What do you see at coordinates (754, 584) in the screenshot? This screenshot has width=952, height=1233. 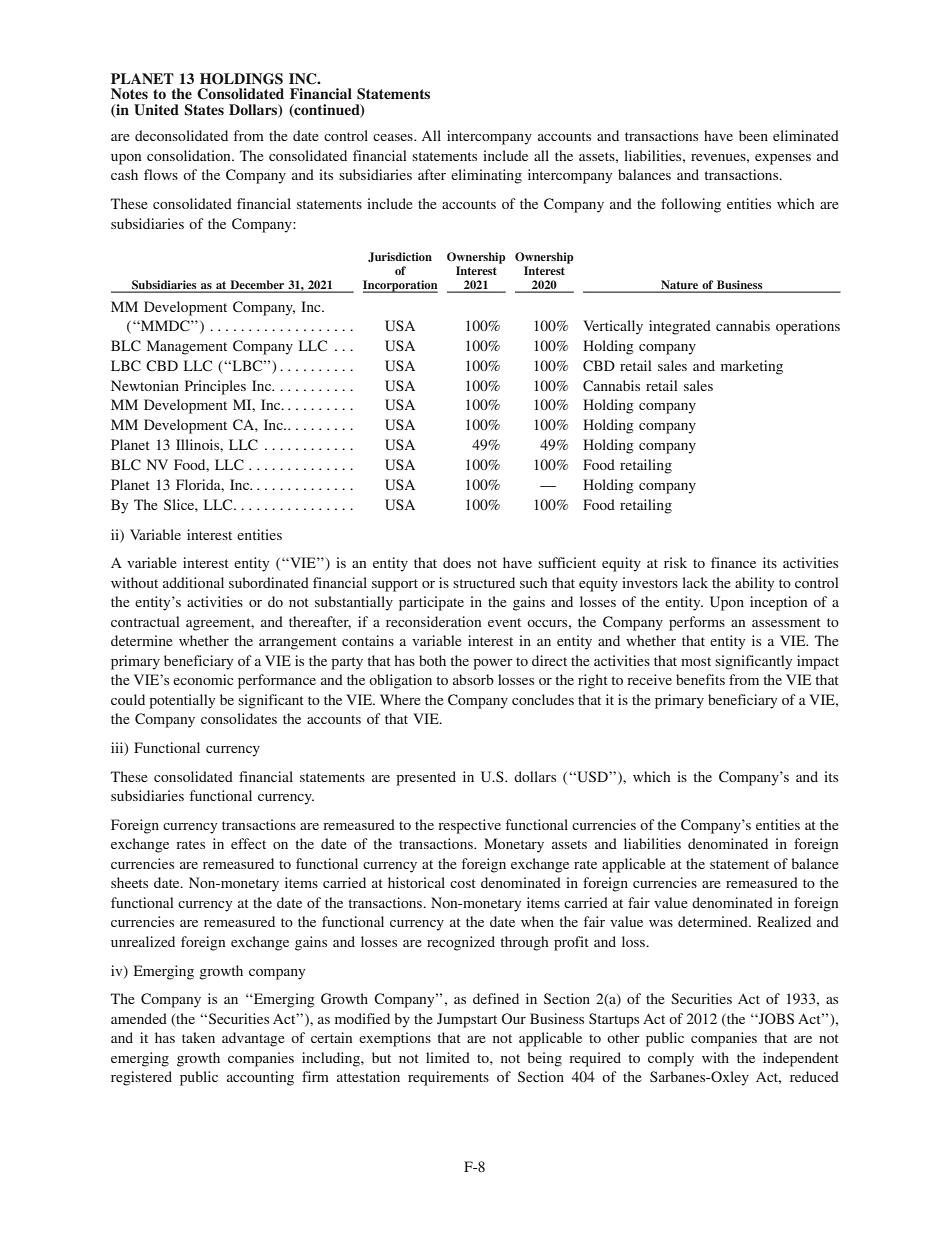 I see `ability` at bounding box center [754, 584].
